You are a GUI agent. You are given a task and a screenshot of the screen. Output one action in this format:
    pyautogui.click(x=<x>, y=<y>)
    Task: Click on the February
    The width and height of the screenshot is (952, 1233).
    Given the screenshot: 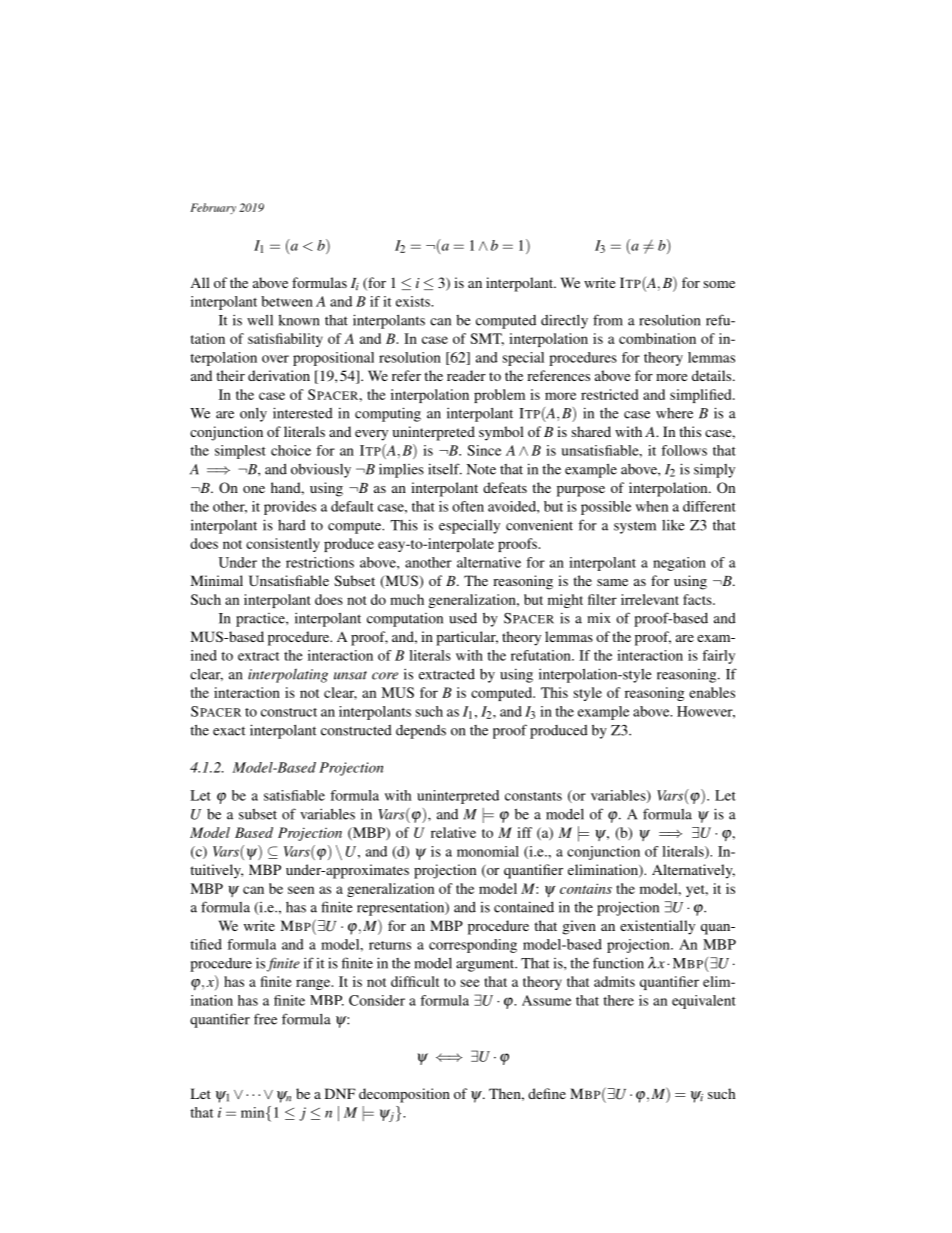 What is the action you would take?
    pyautogui.click(x=213, y=208)
